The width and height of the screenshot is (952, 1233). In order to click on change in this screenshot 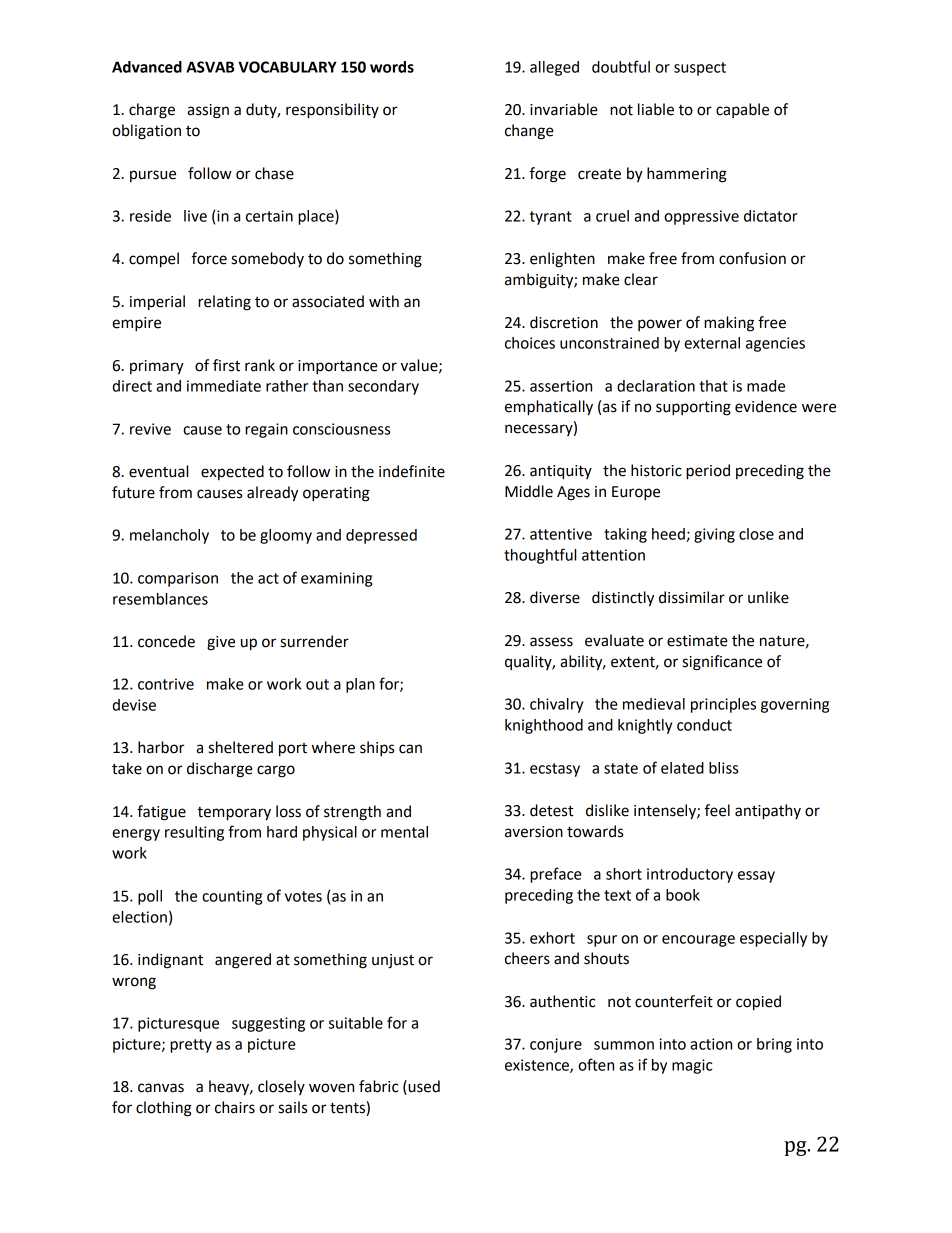, I will do `click(529, 132)`.
